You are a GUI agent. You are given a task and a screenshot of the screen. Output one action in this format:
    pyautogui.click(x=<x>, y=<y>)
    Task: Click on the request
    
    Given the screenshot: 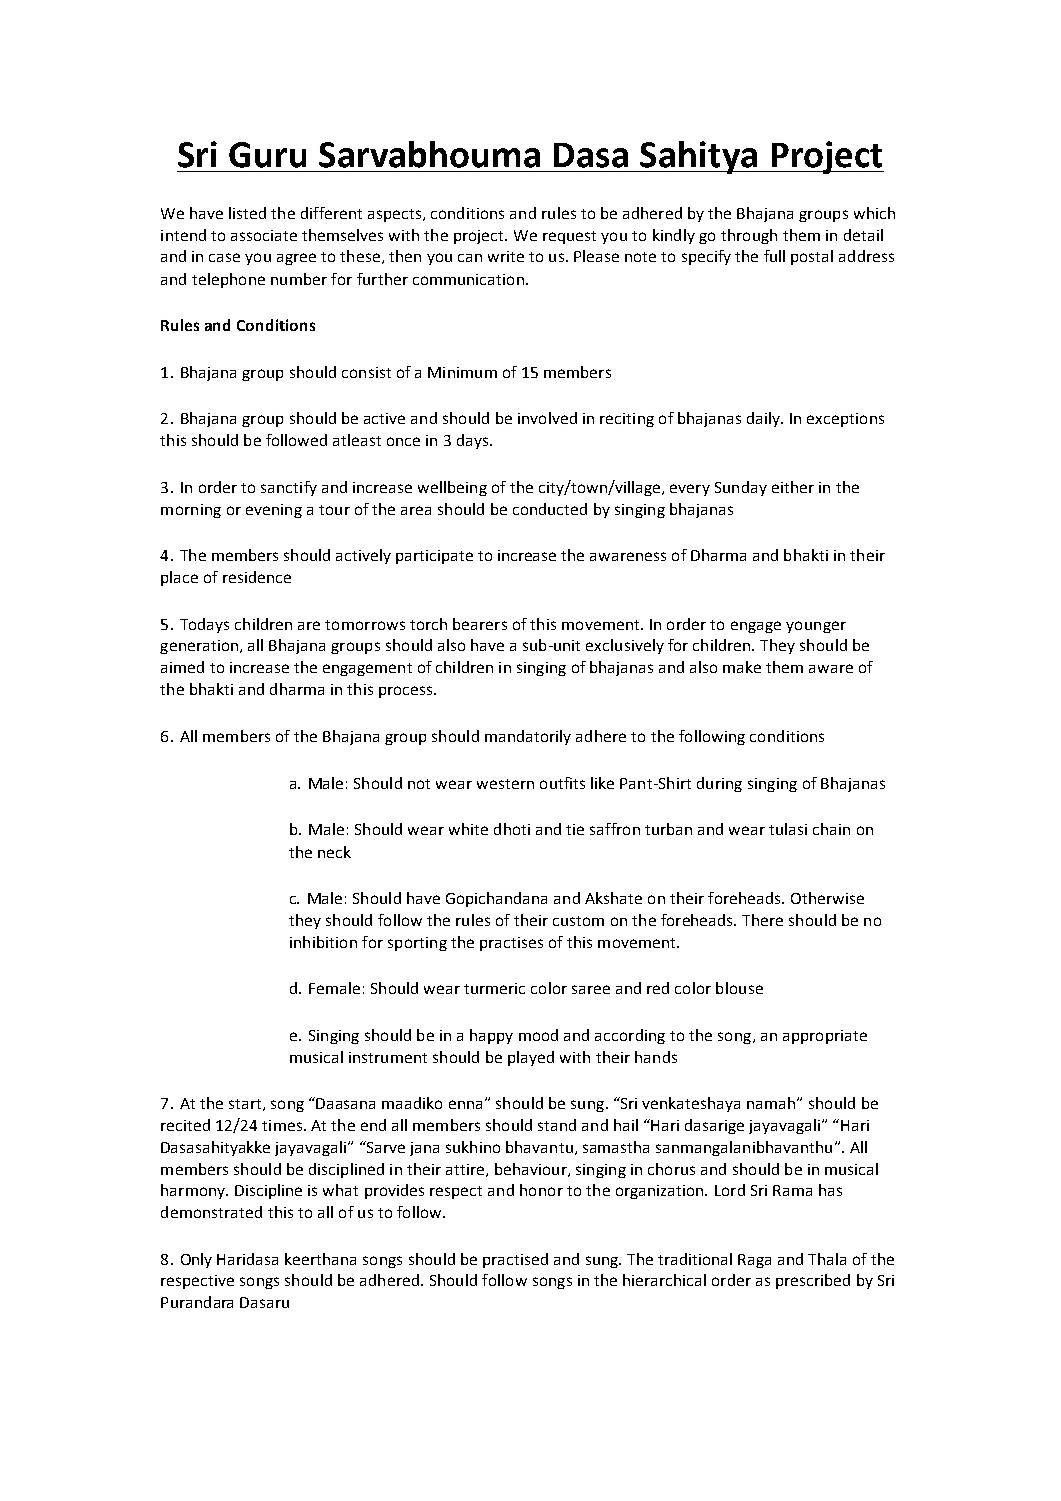 What is the action you would take?
    pyautogui.click(x=569, y=237)
